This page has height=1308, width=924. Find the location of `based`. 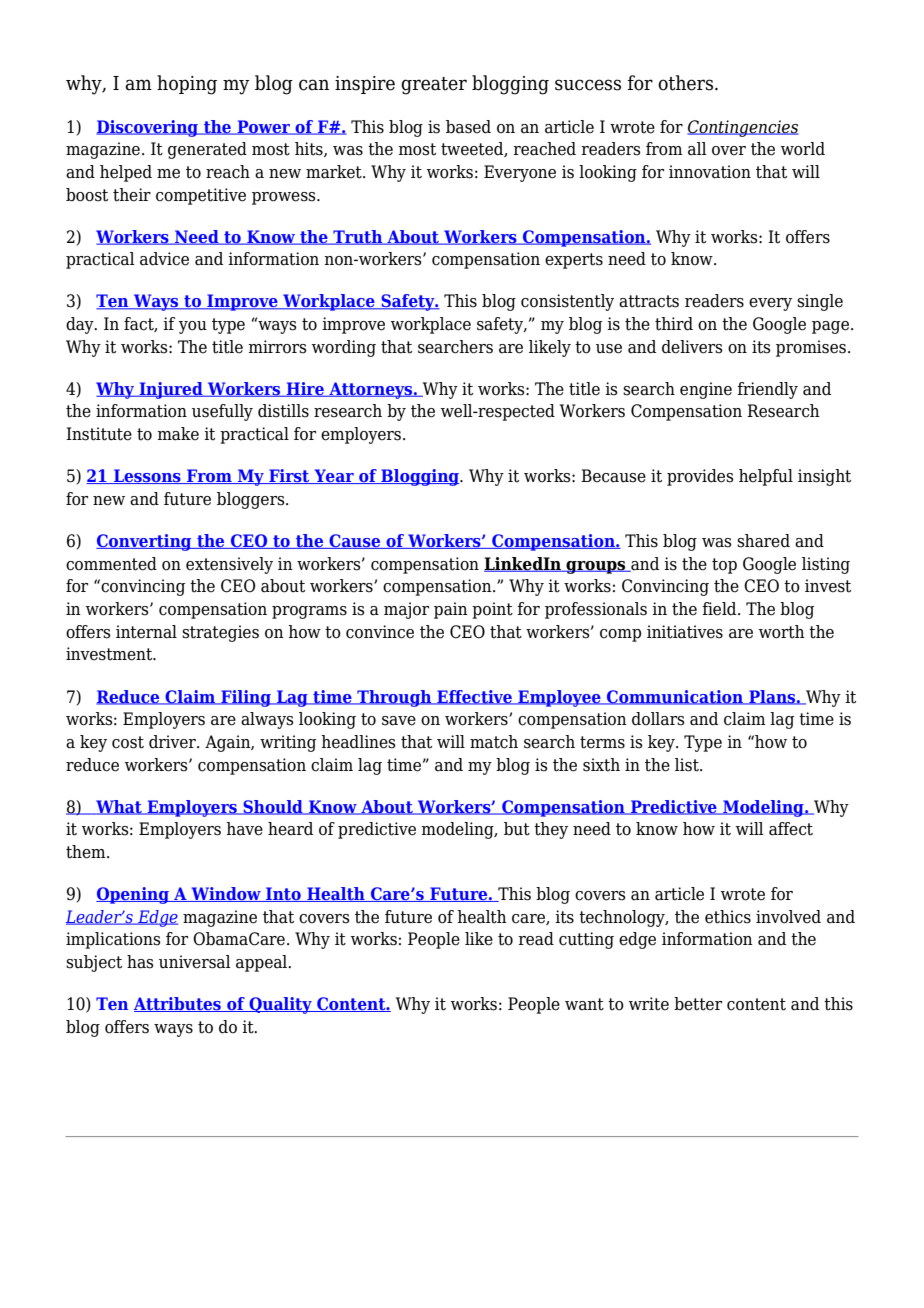

based is located at coordinates (468, 127).
